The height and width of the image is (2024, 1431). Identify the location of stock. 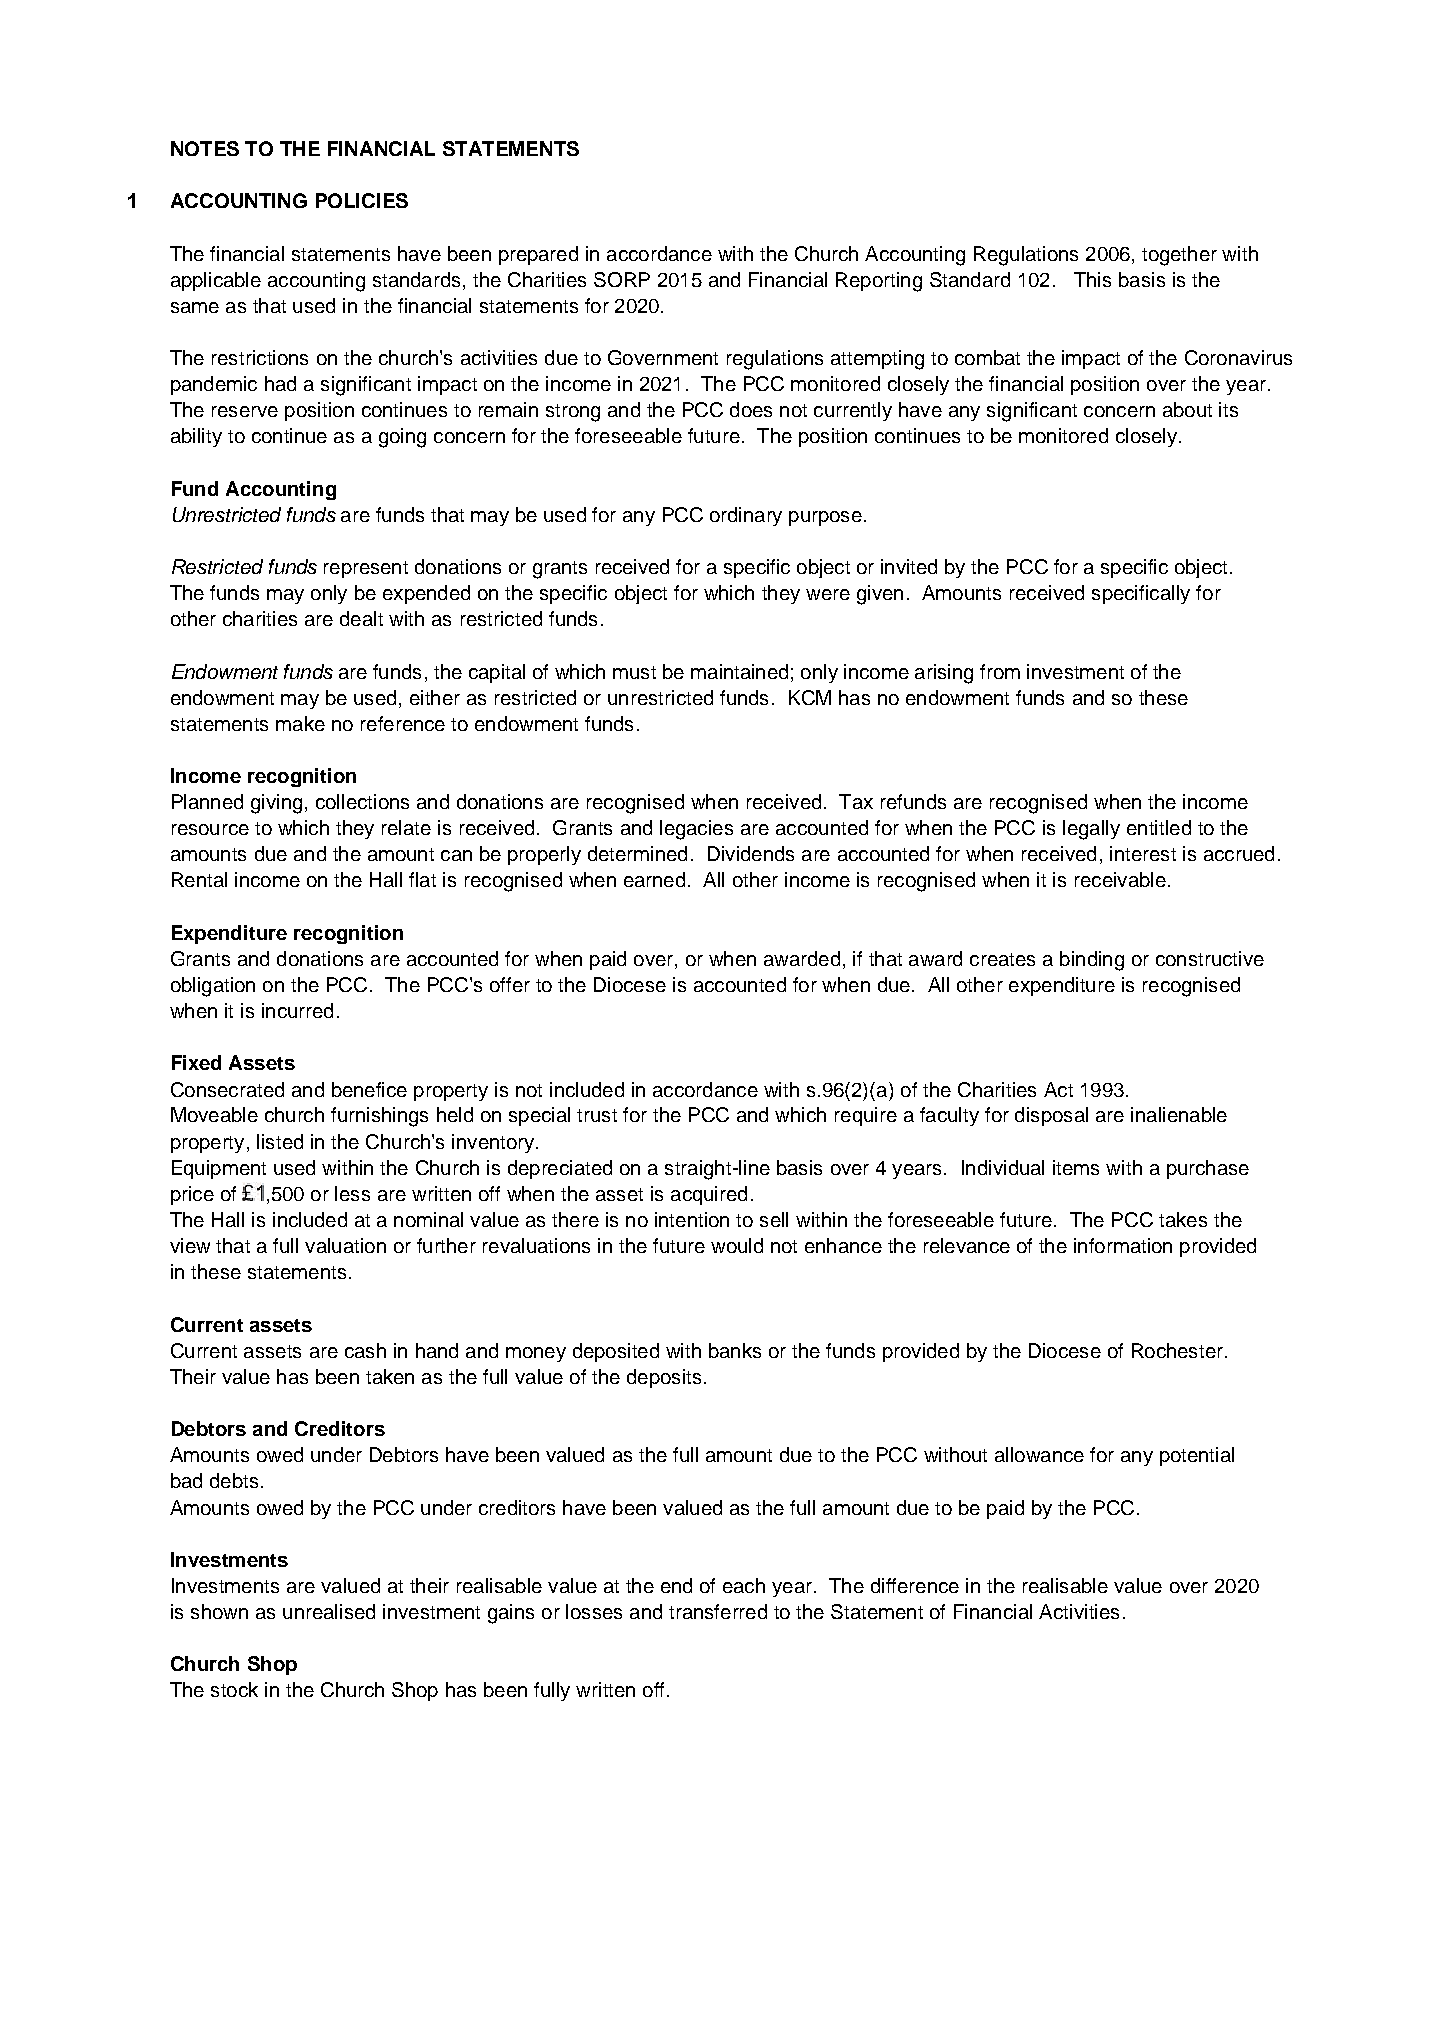
(234, 1689).
